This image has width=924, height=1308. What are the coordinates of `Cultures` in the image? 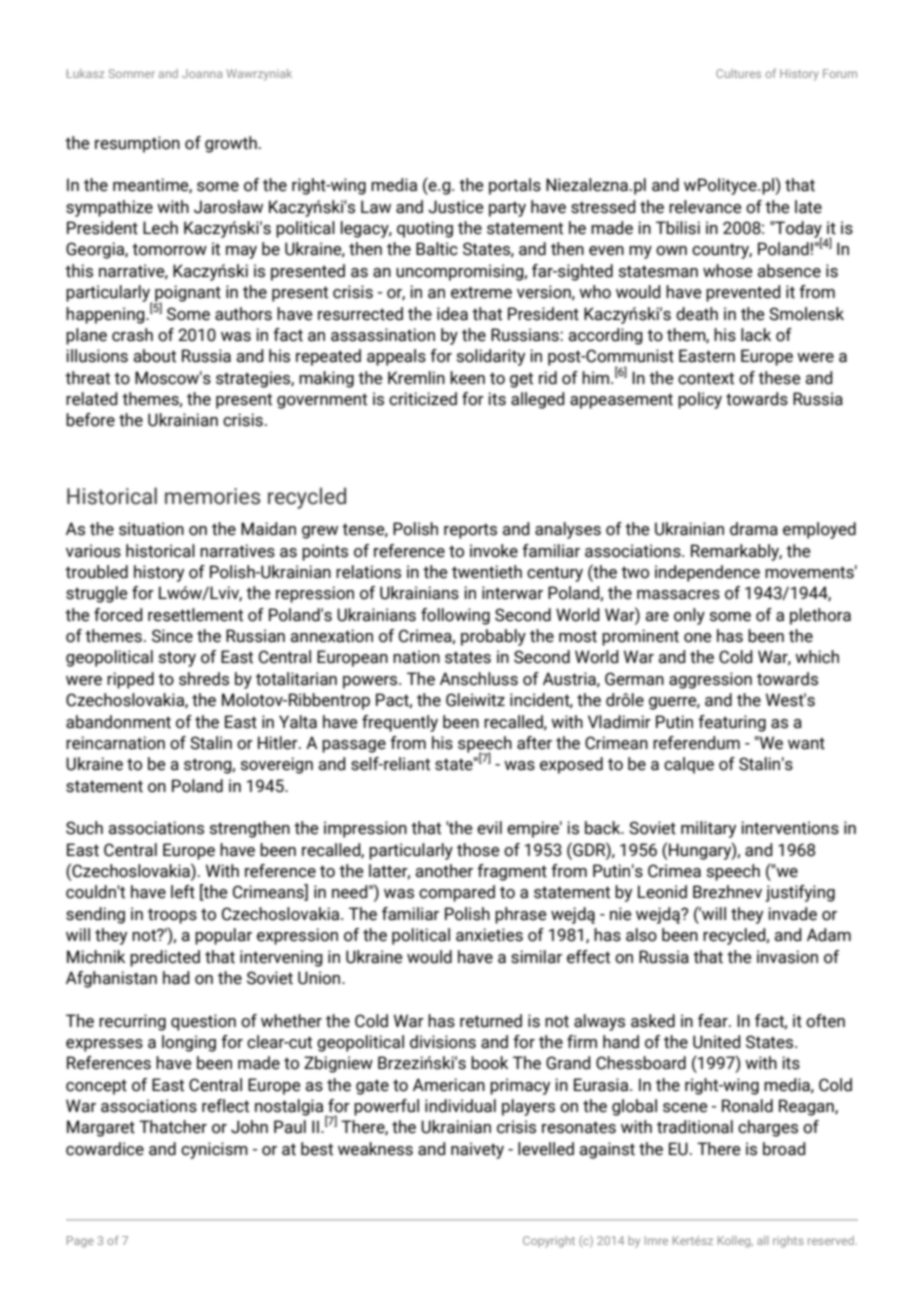 It's located at (738, 73).
